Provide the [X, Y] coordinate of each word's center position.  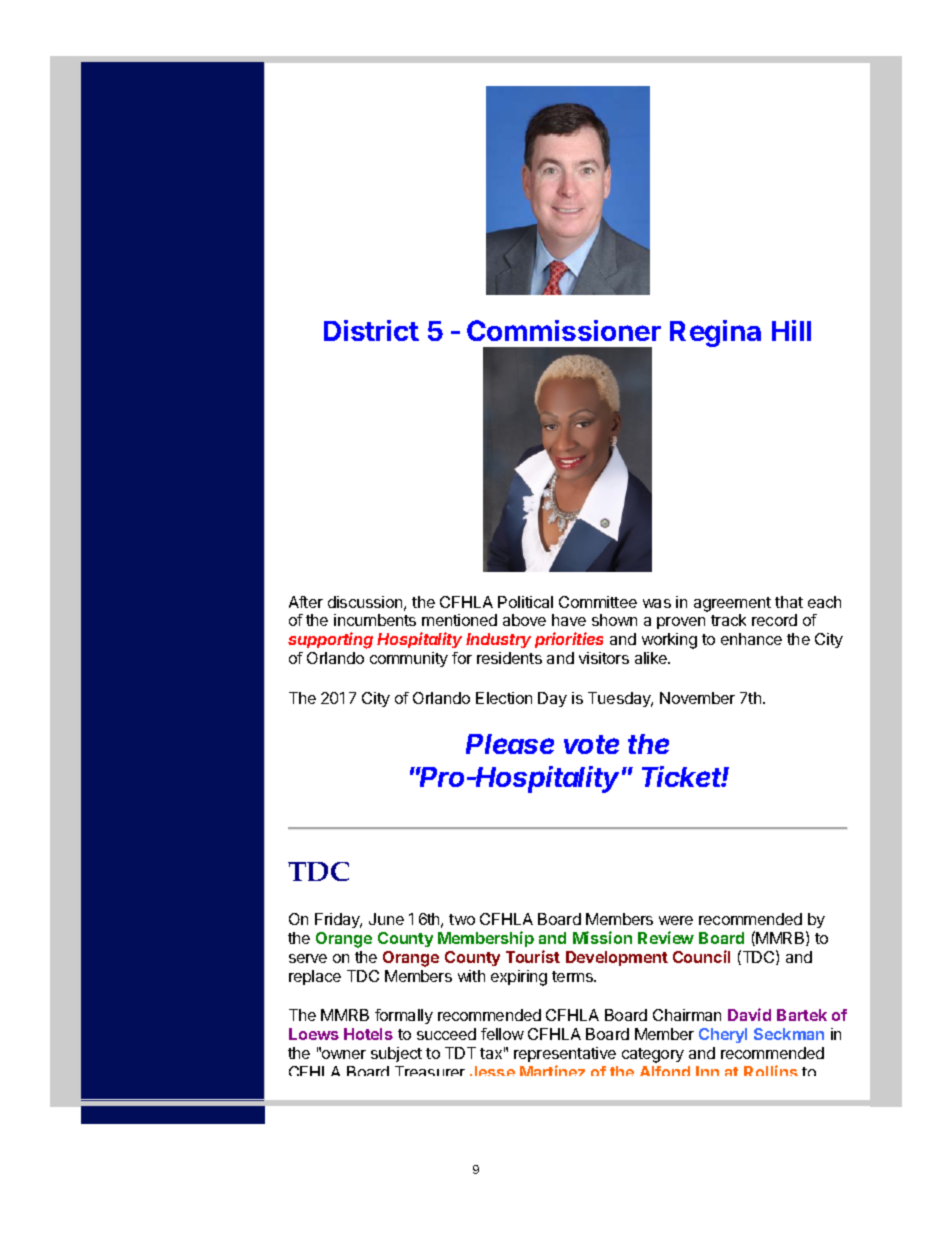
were [676, 920]
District [371, 330]
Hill [791, 330]
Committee [598, 602]
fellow [502, 1034]
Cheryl [723, 1035]
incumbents [375, 620]
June [386, 919]
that [789, 602]
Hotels [368, 1034]
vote [591, 744]
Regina [715, 333]
